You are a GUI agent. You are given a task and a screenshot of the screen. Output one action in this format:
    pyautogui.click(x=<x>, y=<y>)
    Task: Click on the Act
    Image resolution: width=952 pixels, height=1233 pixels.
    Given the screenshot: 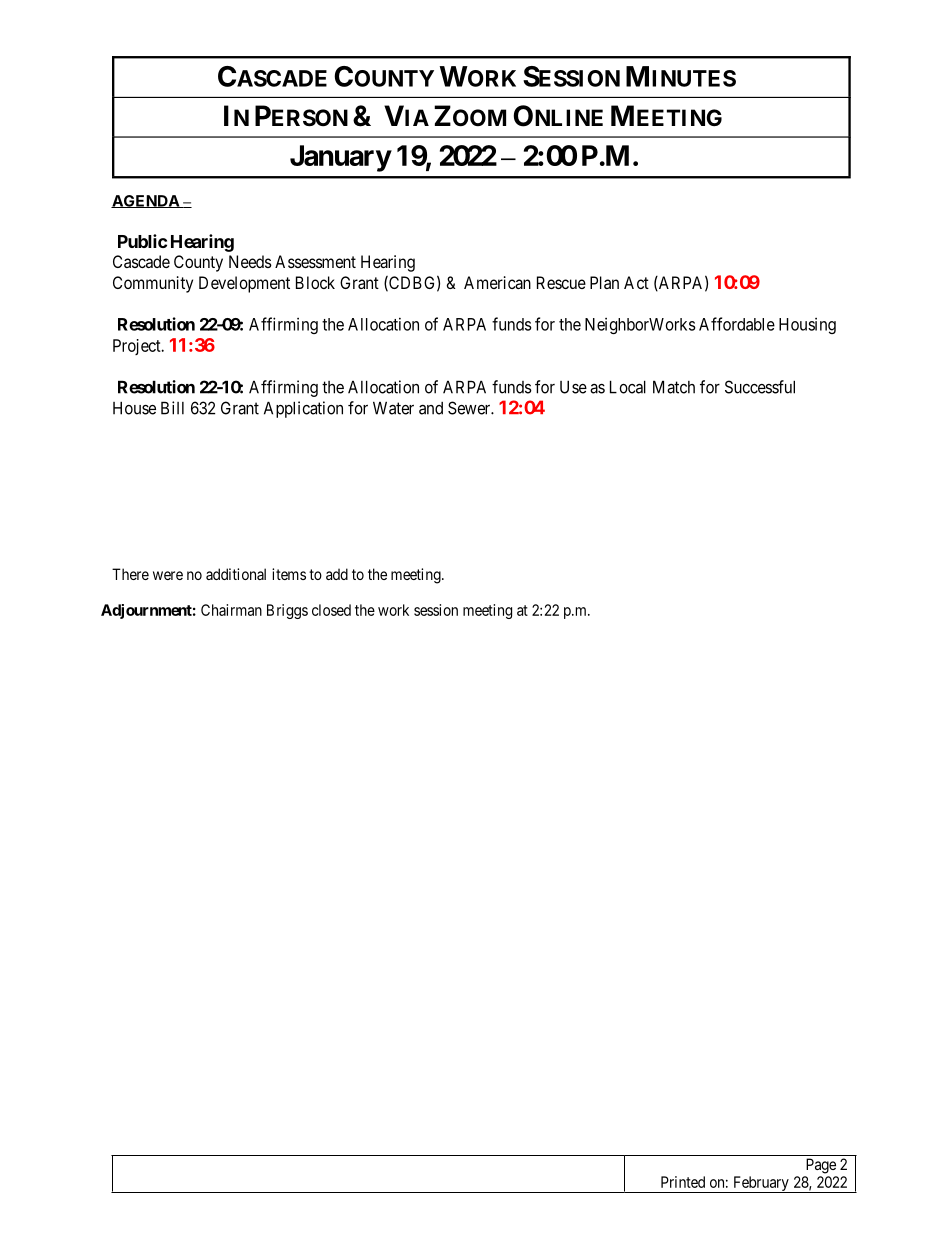 What is the action you would take?
    pyautogui.click(x=636, y=282)
